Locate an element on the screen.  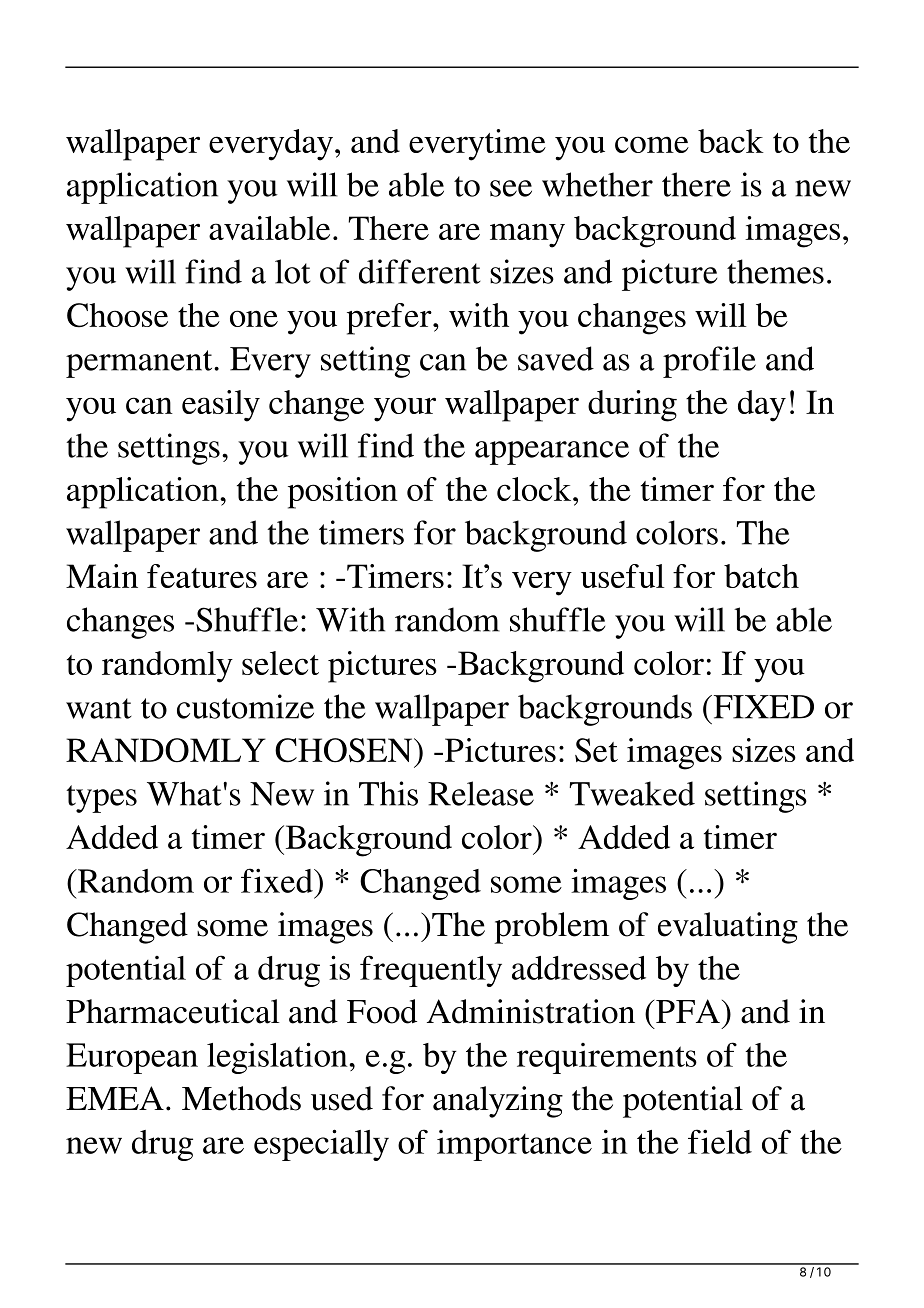
see is located at coordinates (511, 188).
